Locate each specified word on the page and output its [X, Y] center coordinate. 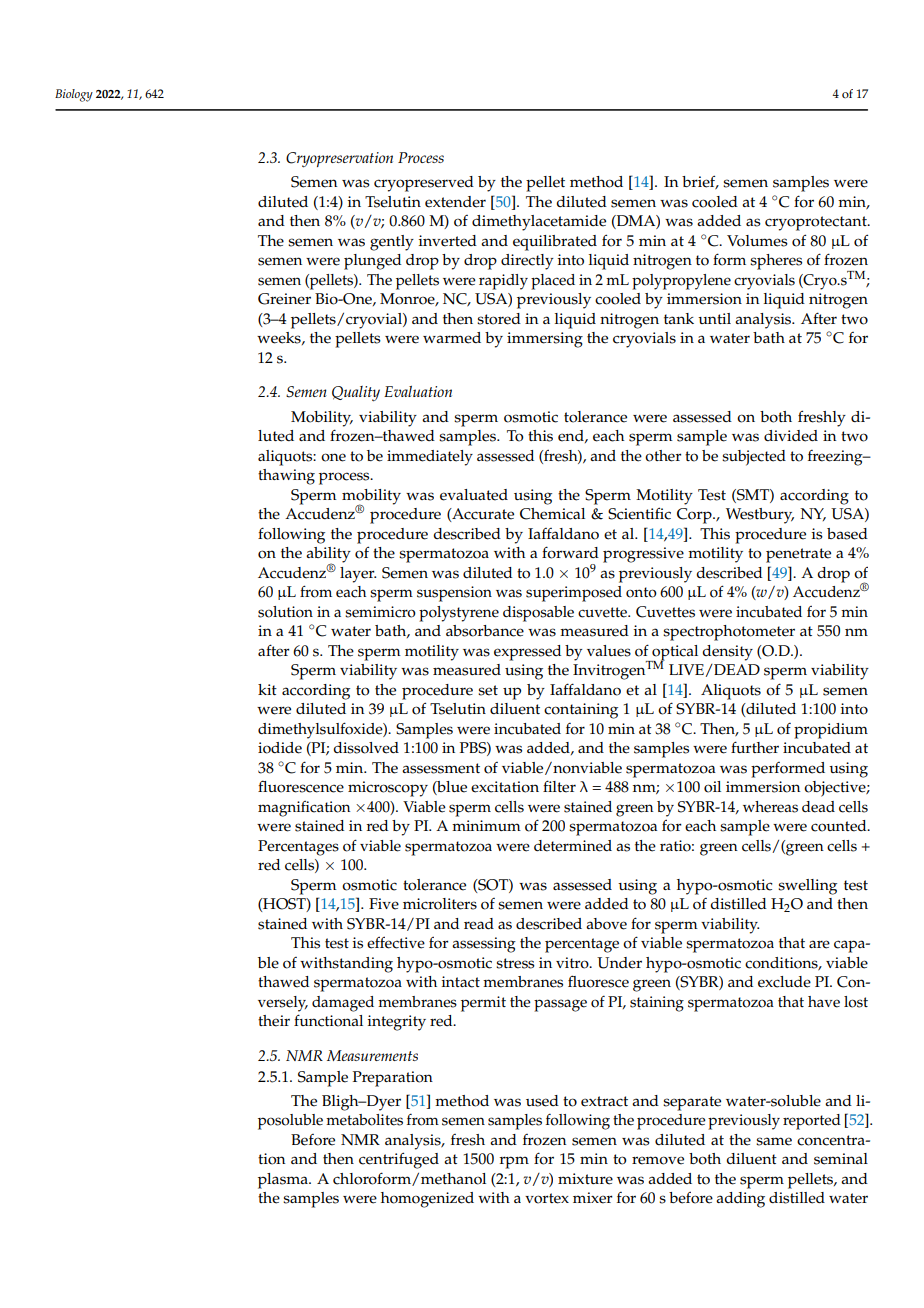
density [727, 653]
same [774, 1141]
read [479, 924]
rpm [514, 1162]
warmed [452, 338]
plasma [284, 1181]
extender [455, 202]
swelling [807, 887]
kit [267, 689]
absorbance [485, 631]
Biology [74, 95]
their [274, 1021]
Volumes [757, 241]
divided [791, 436]
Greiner [284, 299]
